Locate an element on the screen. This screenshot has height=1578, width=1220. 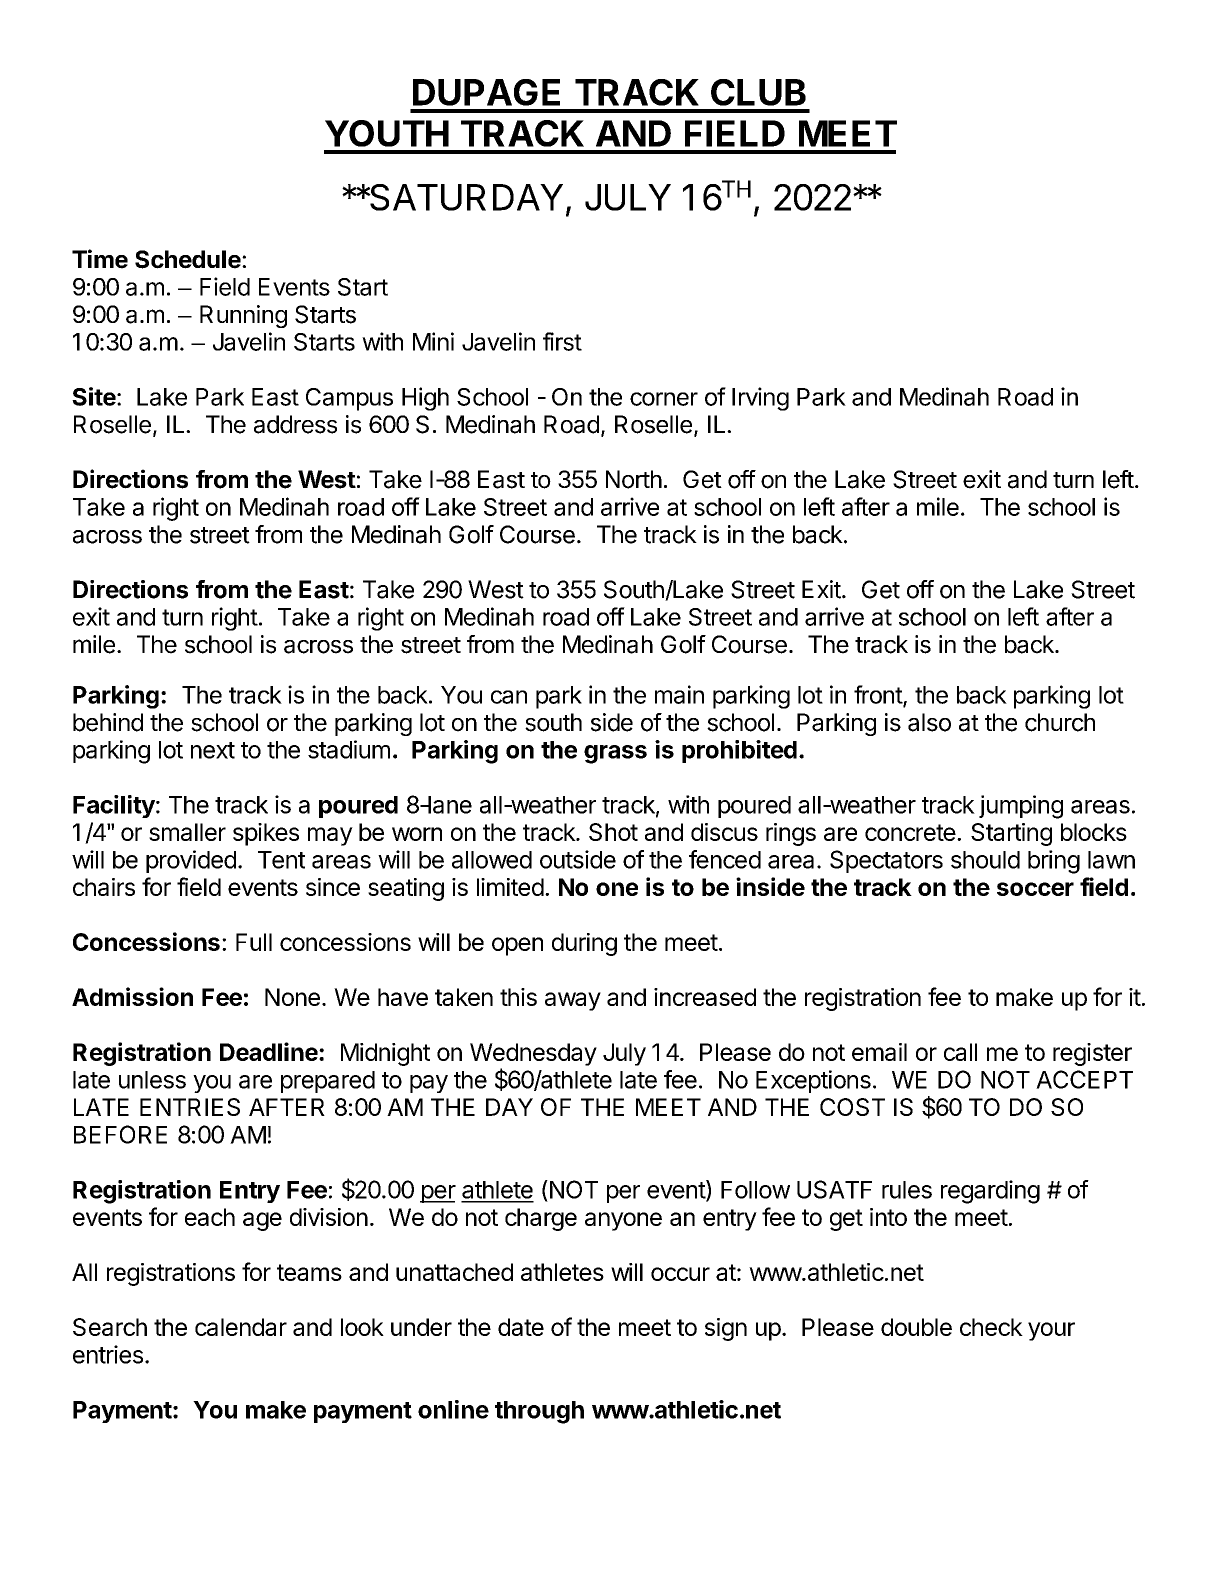
grass is located at coordinates (615, 754).
